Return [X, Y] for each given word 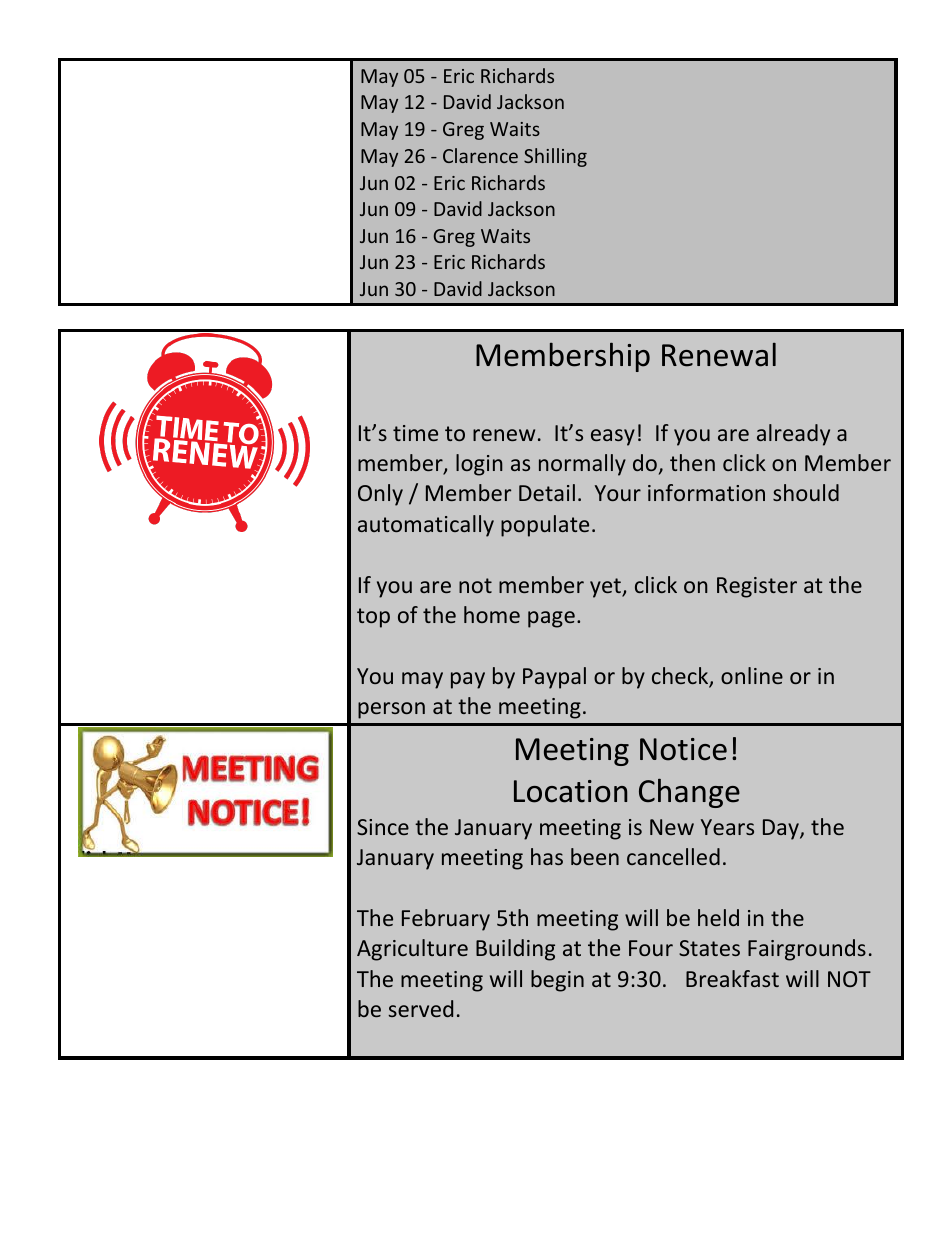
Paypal [554, 678]
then [692, 462]
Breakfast [732, 978]
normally [582, 465]
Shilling [555, 157]
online [752, 675]
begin [557, 981]
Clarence [480, 155]
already [793, 435]
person [391, 710]
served [420, 1008]
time [415, 433]
